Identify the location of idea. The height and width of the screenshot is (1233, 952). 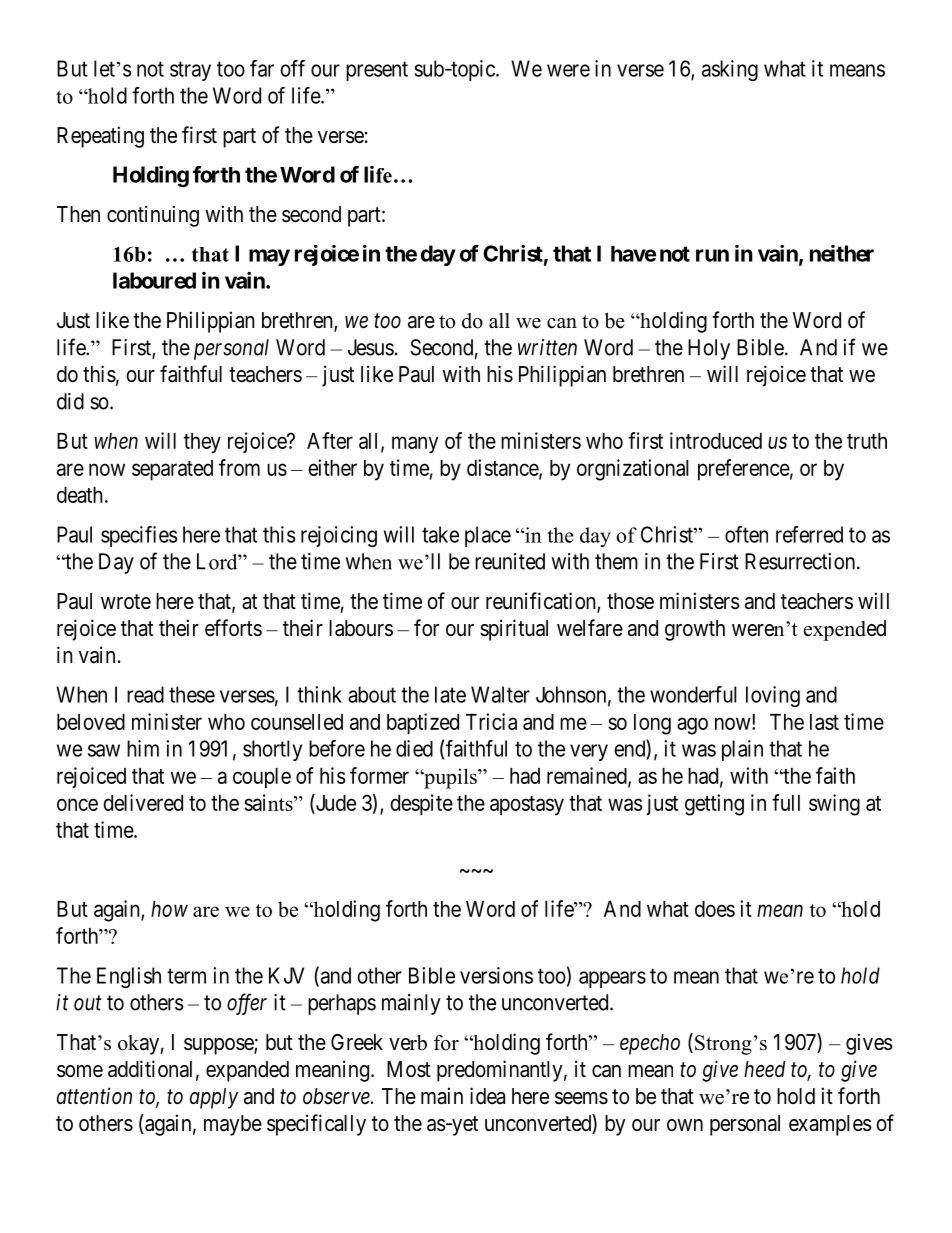
(487, 1096).
